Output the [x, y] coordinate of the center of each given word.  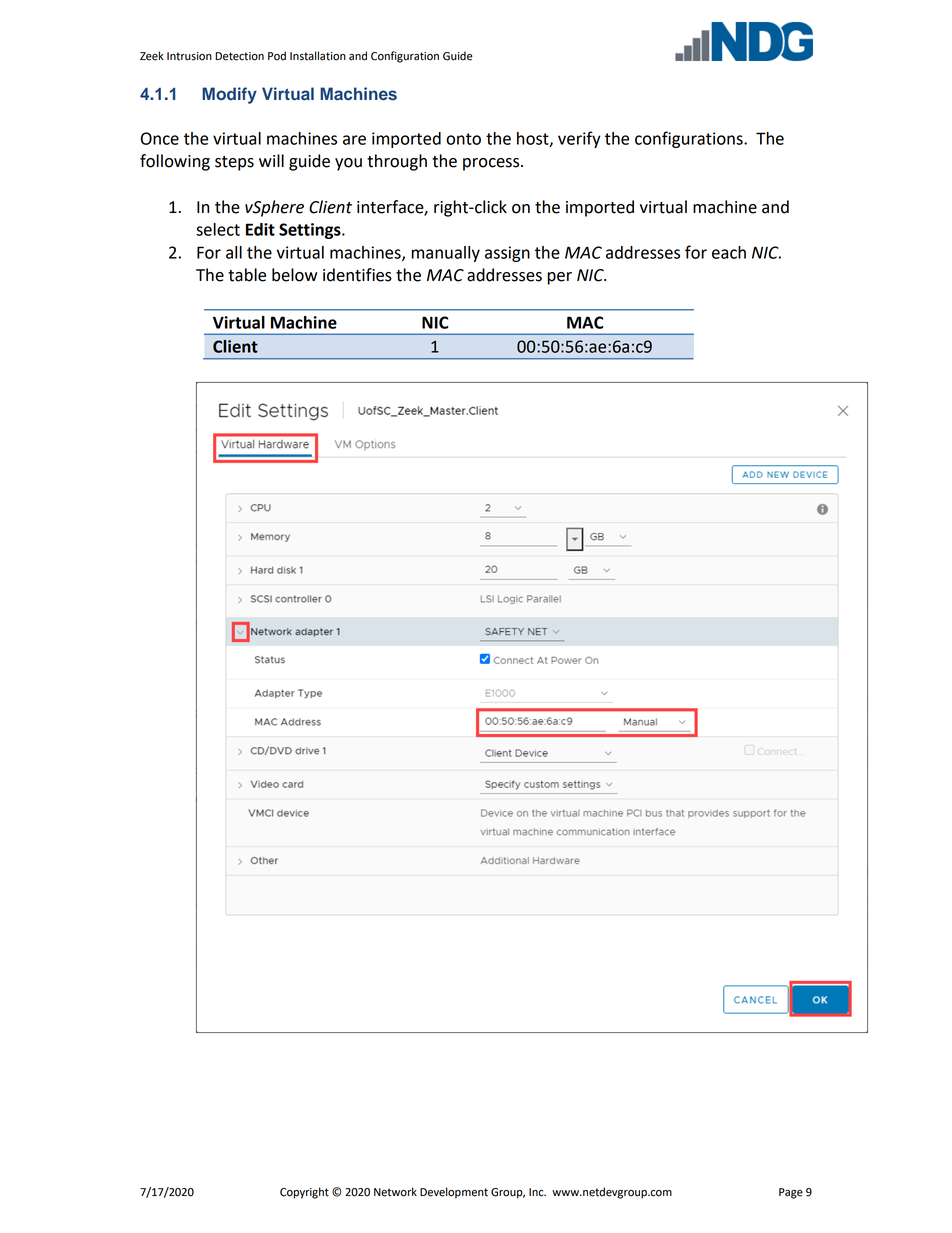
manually [446, 254]
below [294, 275]
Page [791, 1193]
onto [463, 139]
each [729, 252]
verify [579, 139]
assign [507, 254]
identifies [357, 275]
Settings [311, 231]
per [559, 278]
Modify [229, 95]
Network [395, 1192]
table [247, 275]
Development [454, 1193]
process [492, 164]
